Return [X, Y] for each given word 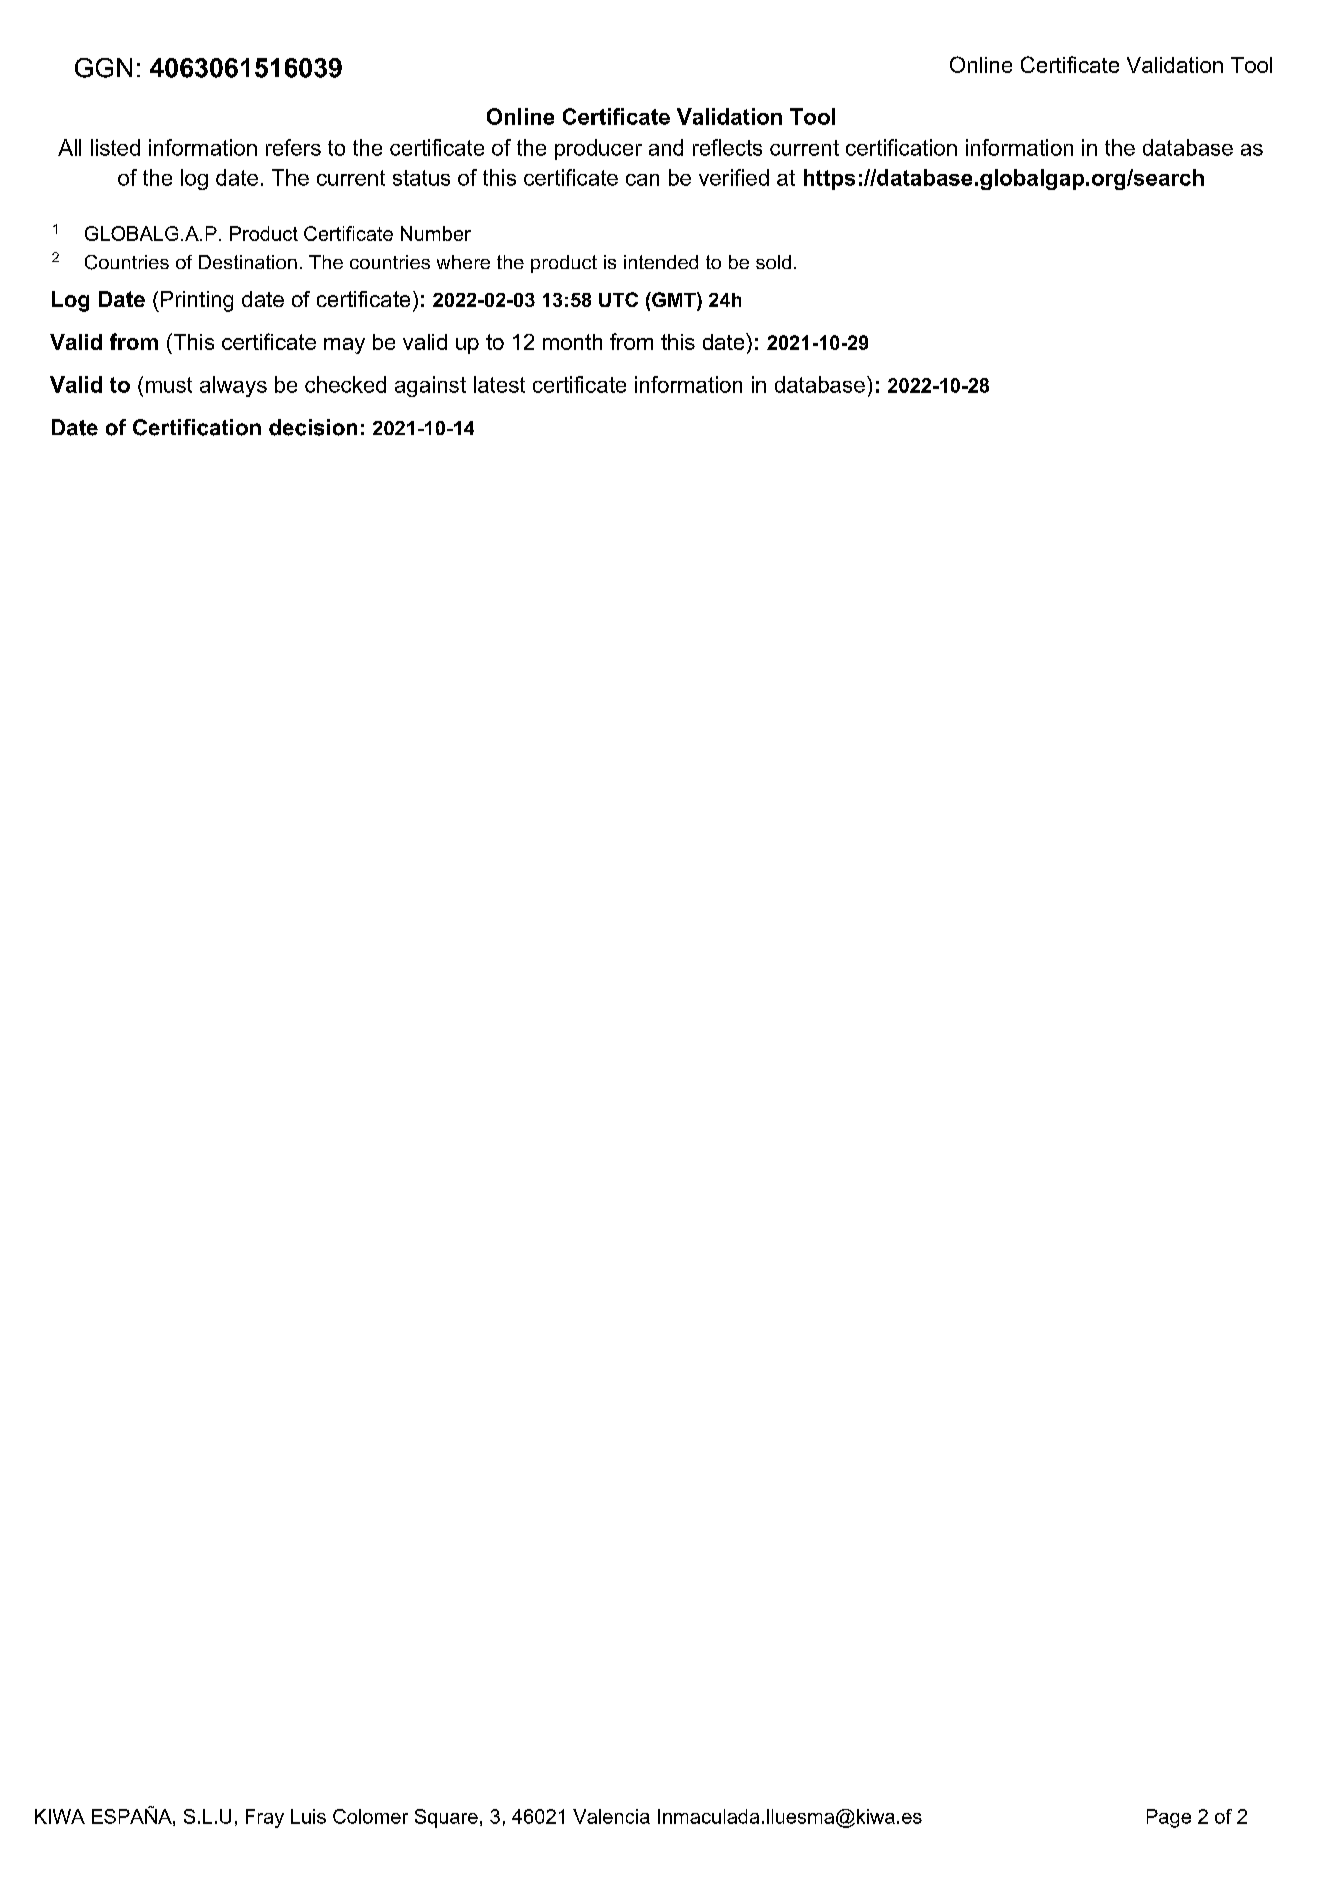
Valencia [611, 1816]
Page [1169, 1818]
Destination [248, 262]
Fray [265, 1818]
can [642, 180]
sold [773, 262]
